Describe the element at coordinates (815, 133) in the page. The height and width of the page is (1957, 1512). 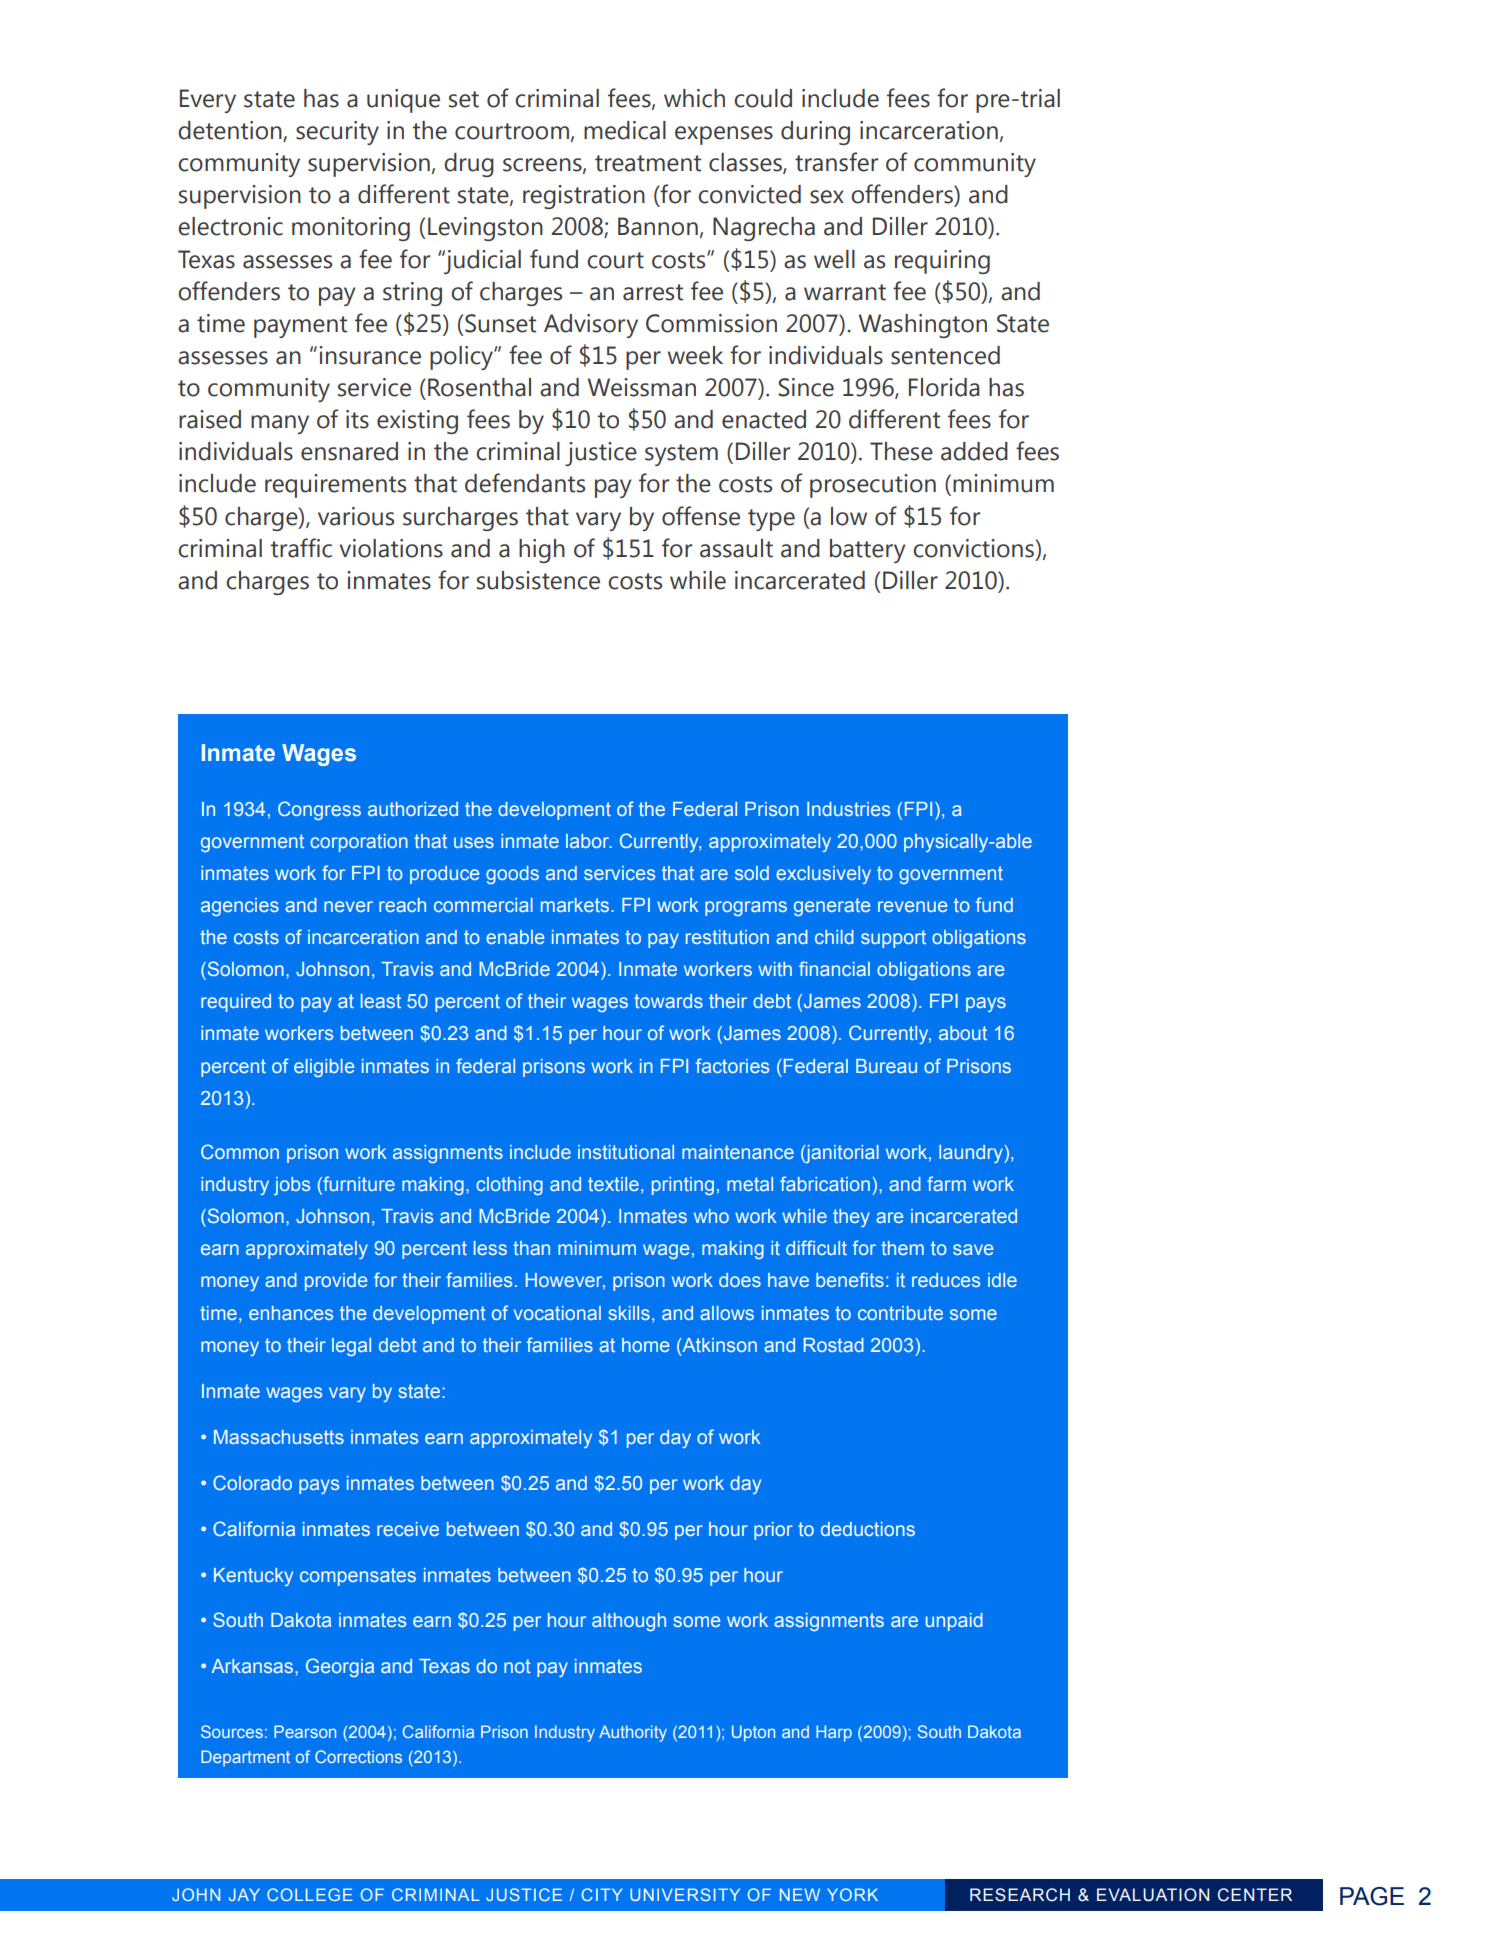
I see `during` at that location.
